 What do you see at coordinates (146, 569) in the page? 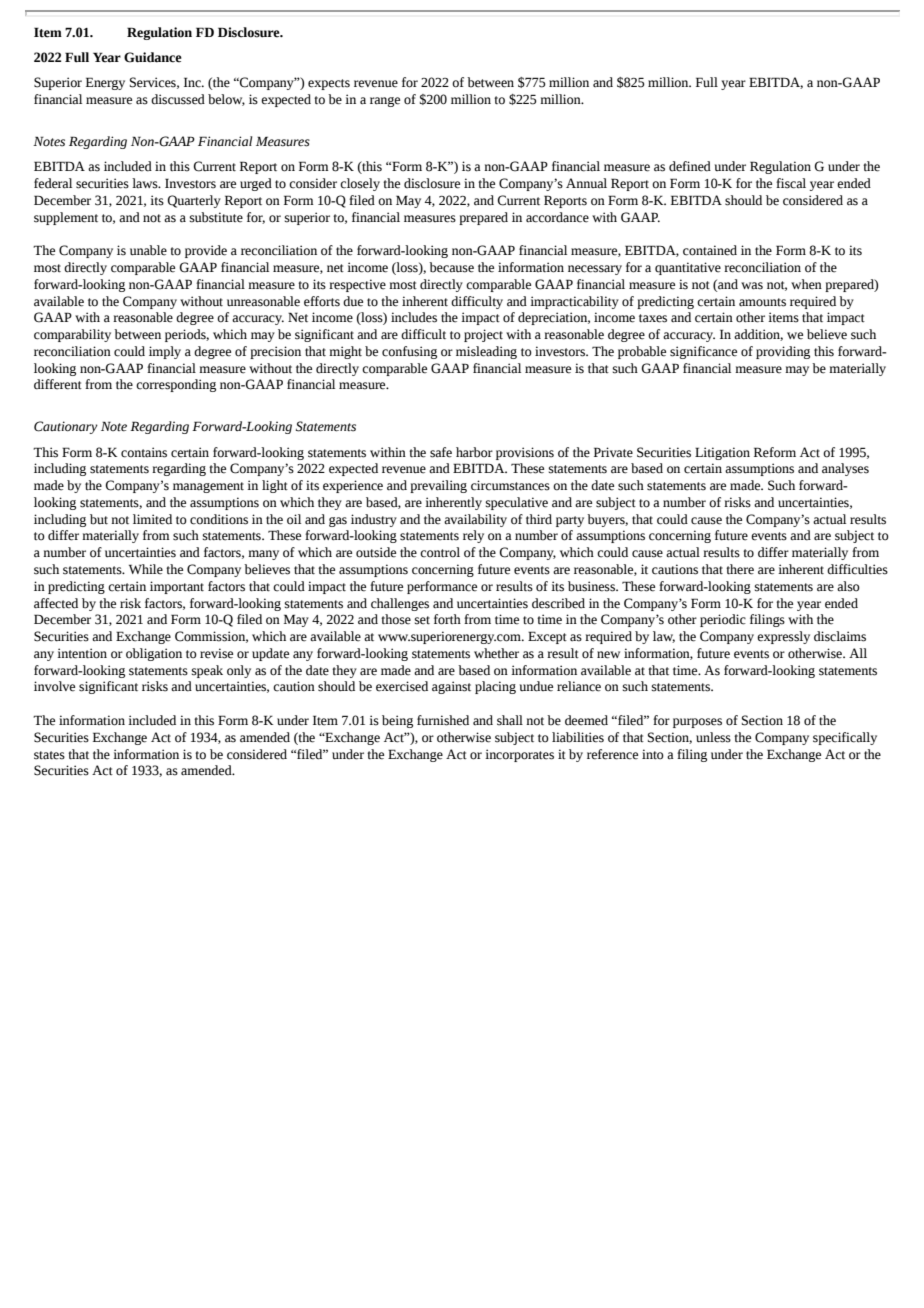
I see `While` at bounding box center [146, 569].
